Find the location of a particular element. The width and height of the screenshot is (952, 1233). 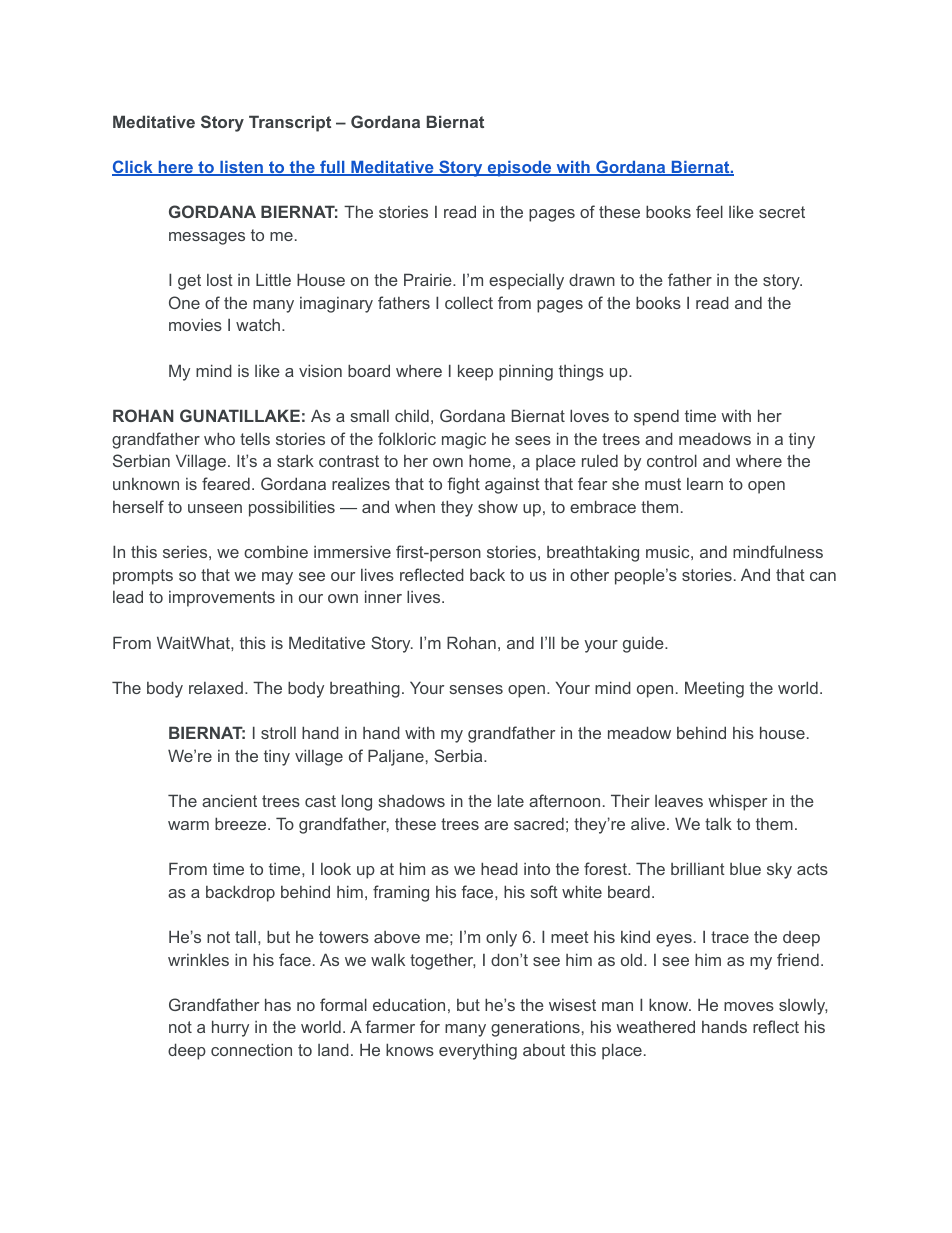

improvements is located at coordinates (222, 599).
